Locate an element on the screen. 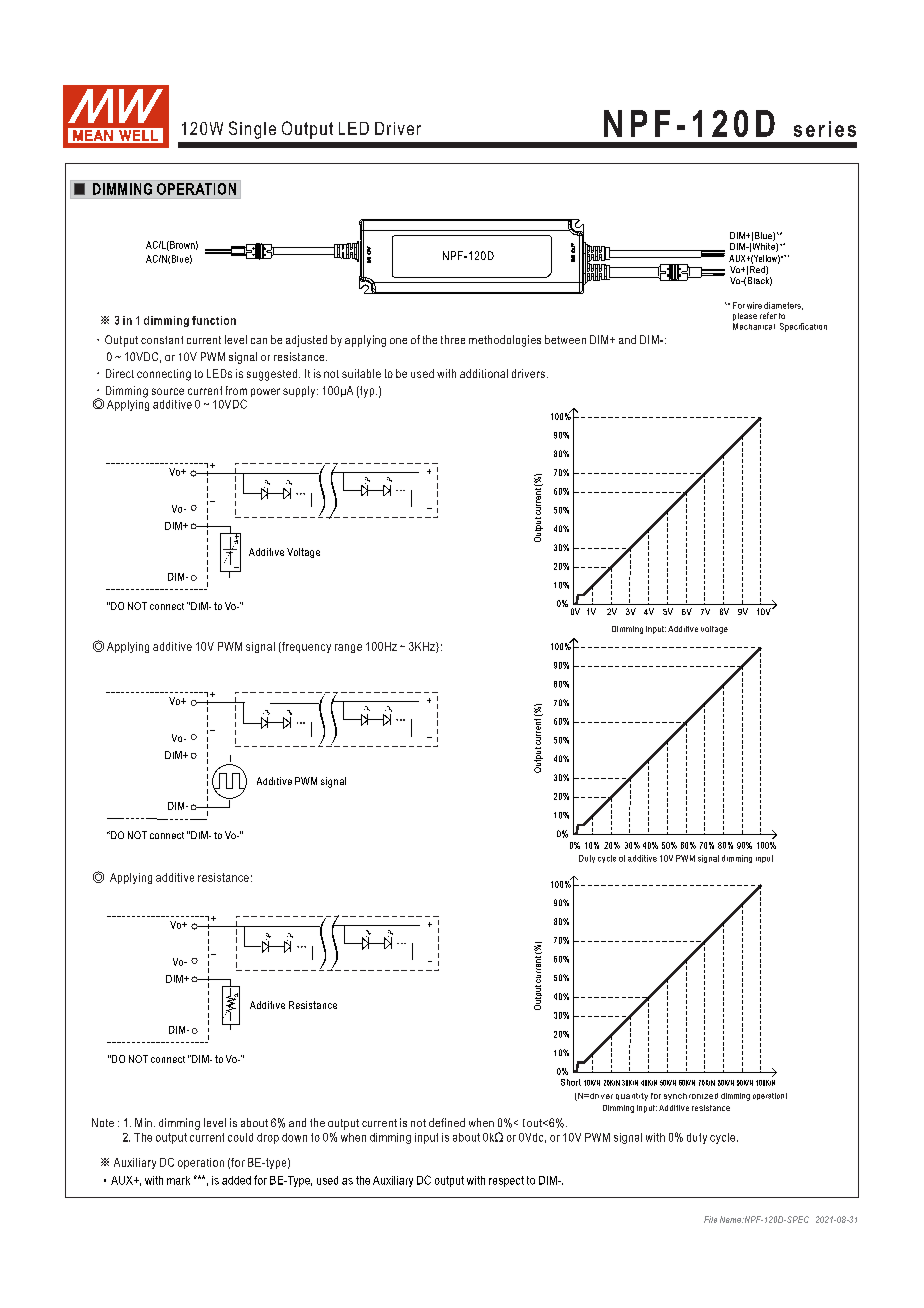 The image size is (924, 1308). frequency is located at coordinates (305, 647).
